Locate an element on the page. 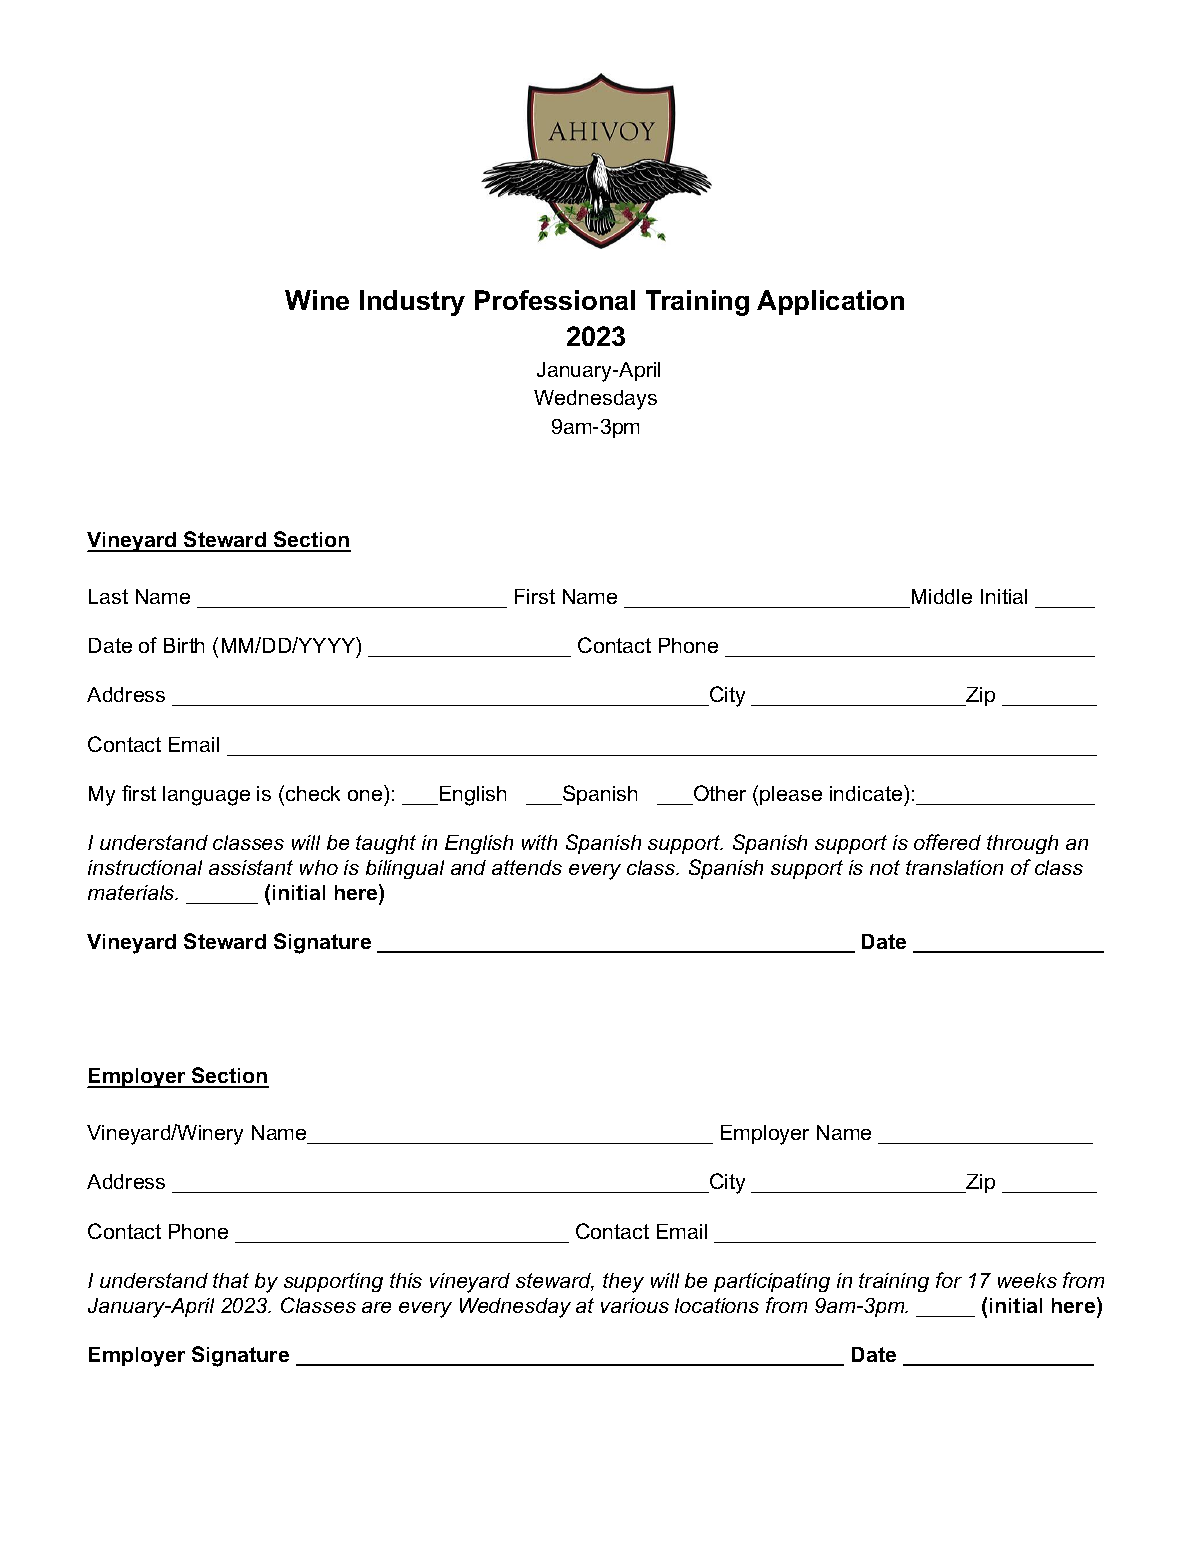 The image size is (1193, 1544). language is located at coordinates (206, 796).
